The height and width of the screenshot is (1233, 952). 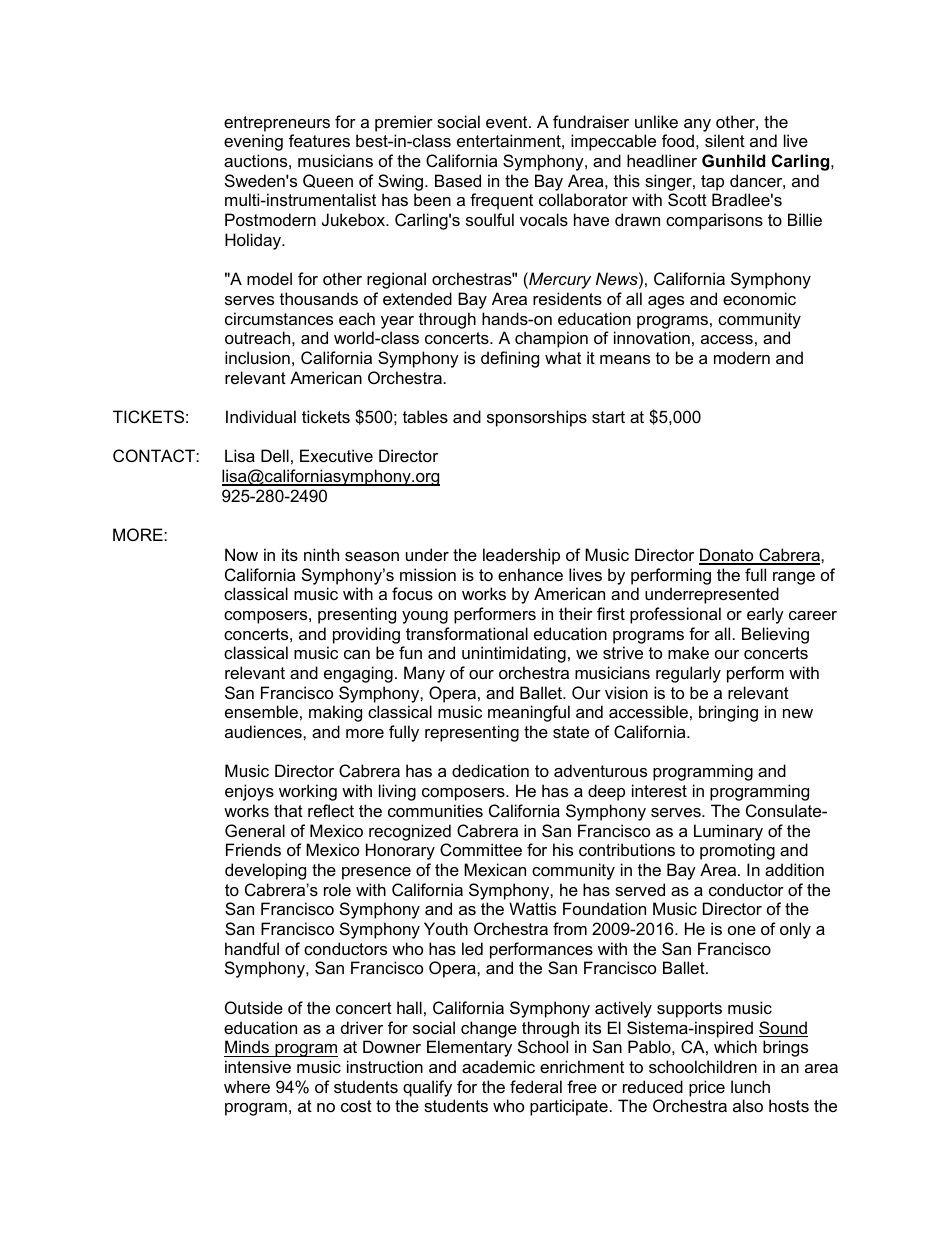 I want to click on intensive, so click(x=258, y=1066).
